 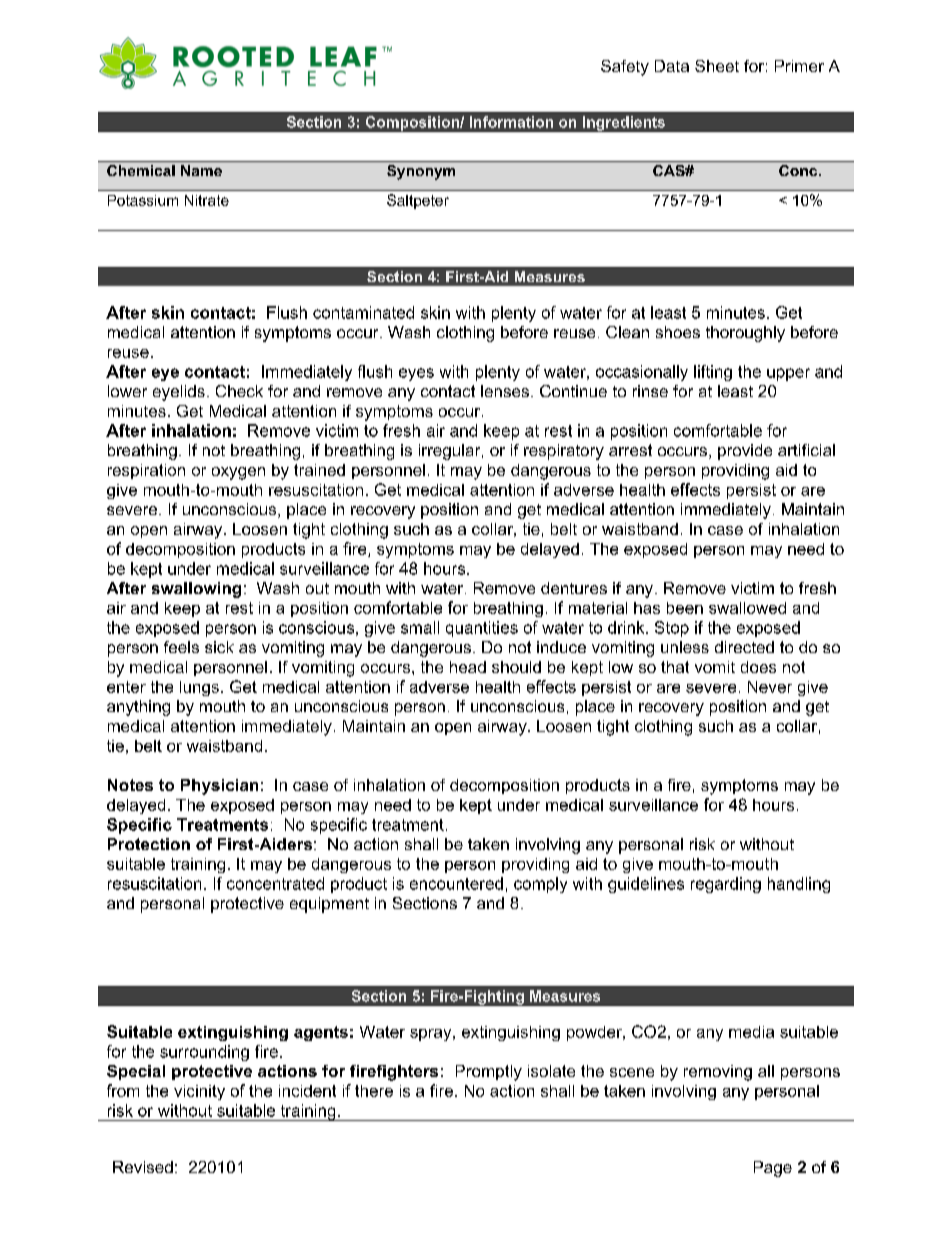 I want to click on quantities, so click(x=482, y=629).
